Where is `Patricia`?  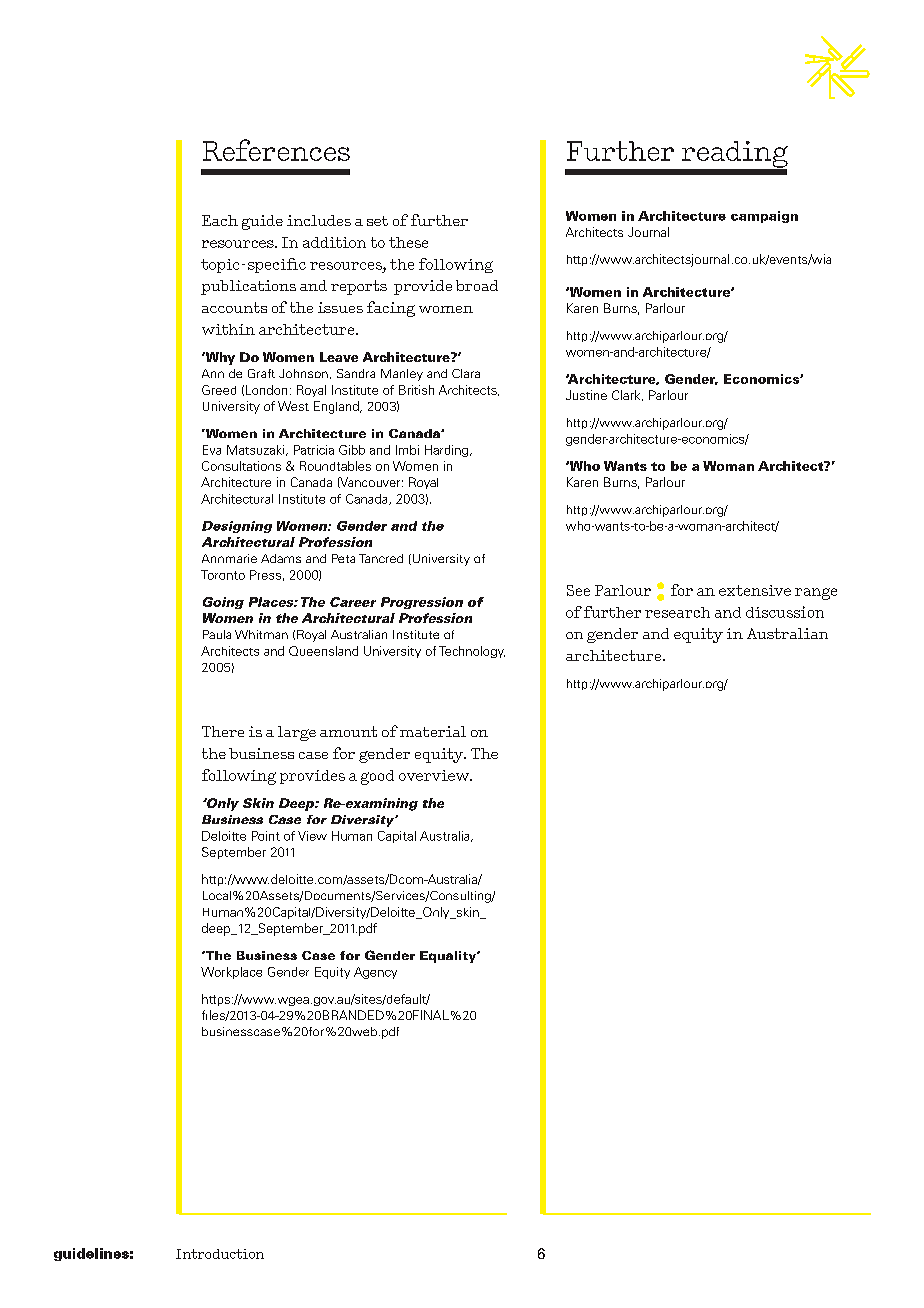
Patricia is located at coordinates (314, 450).
